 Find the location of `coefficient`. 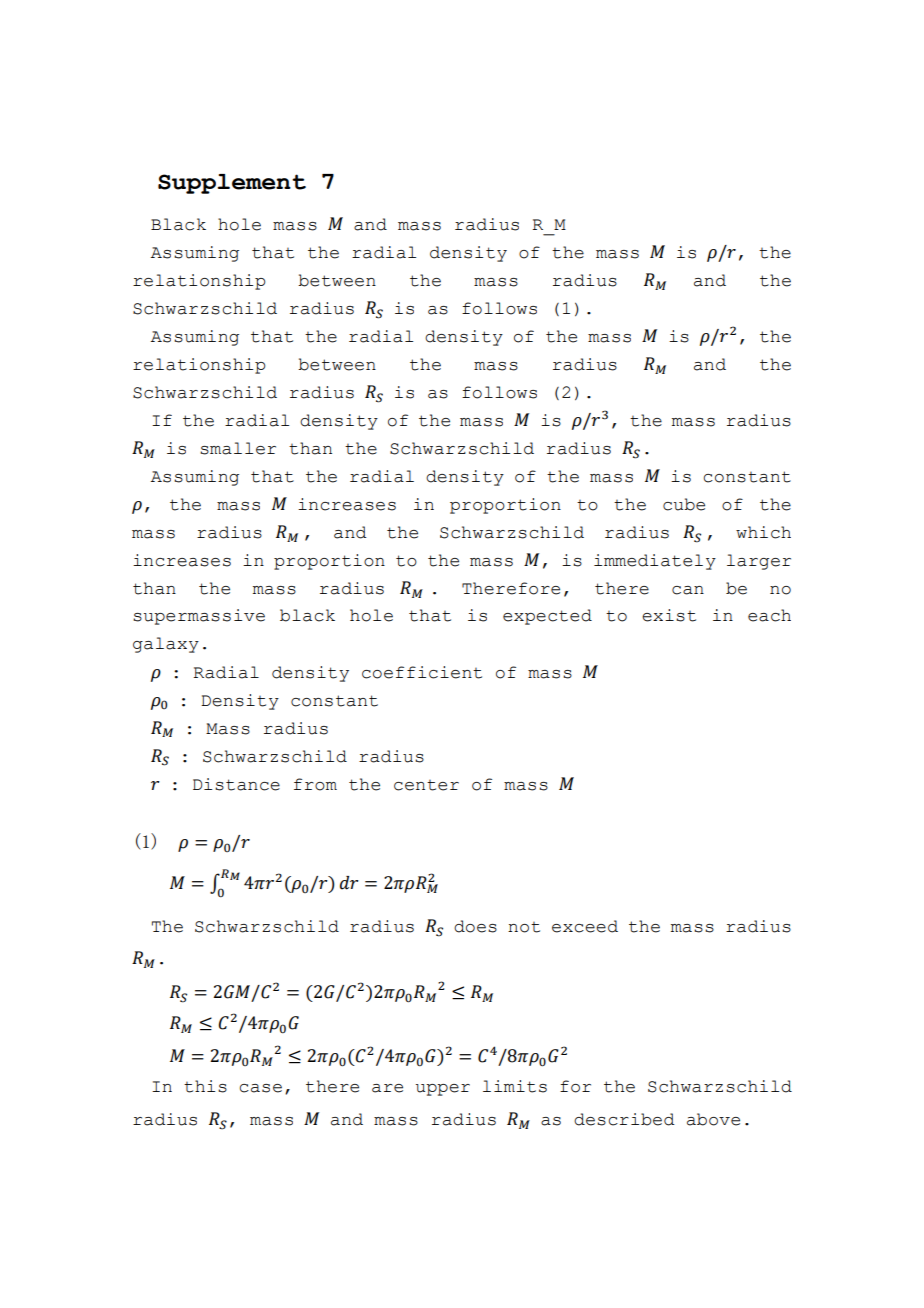

coefficient is located at coordinates (422, 672).
